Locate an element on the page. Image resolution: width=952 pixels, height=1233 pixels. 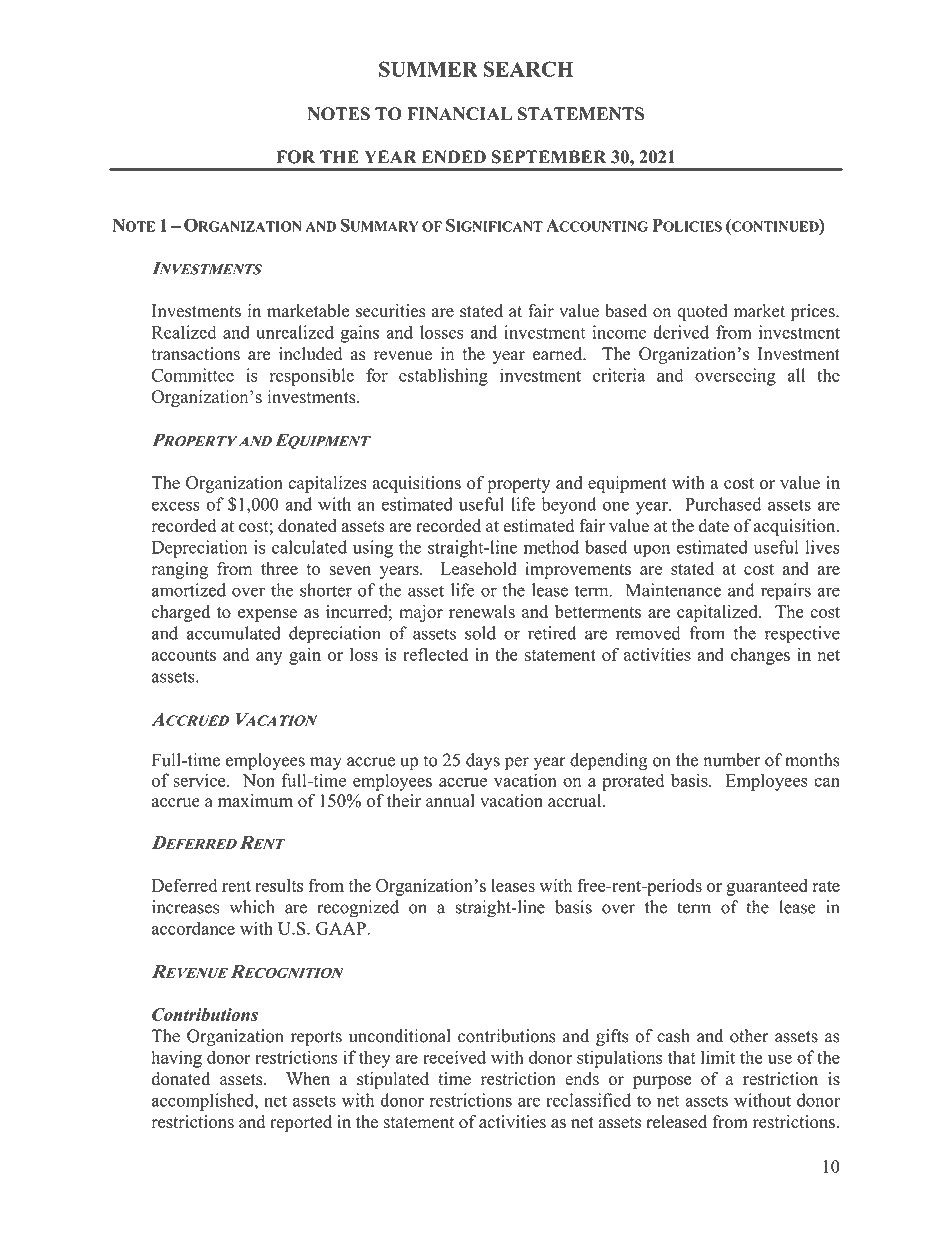
SUMMER is located at coordinates (428, 69).
